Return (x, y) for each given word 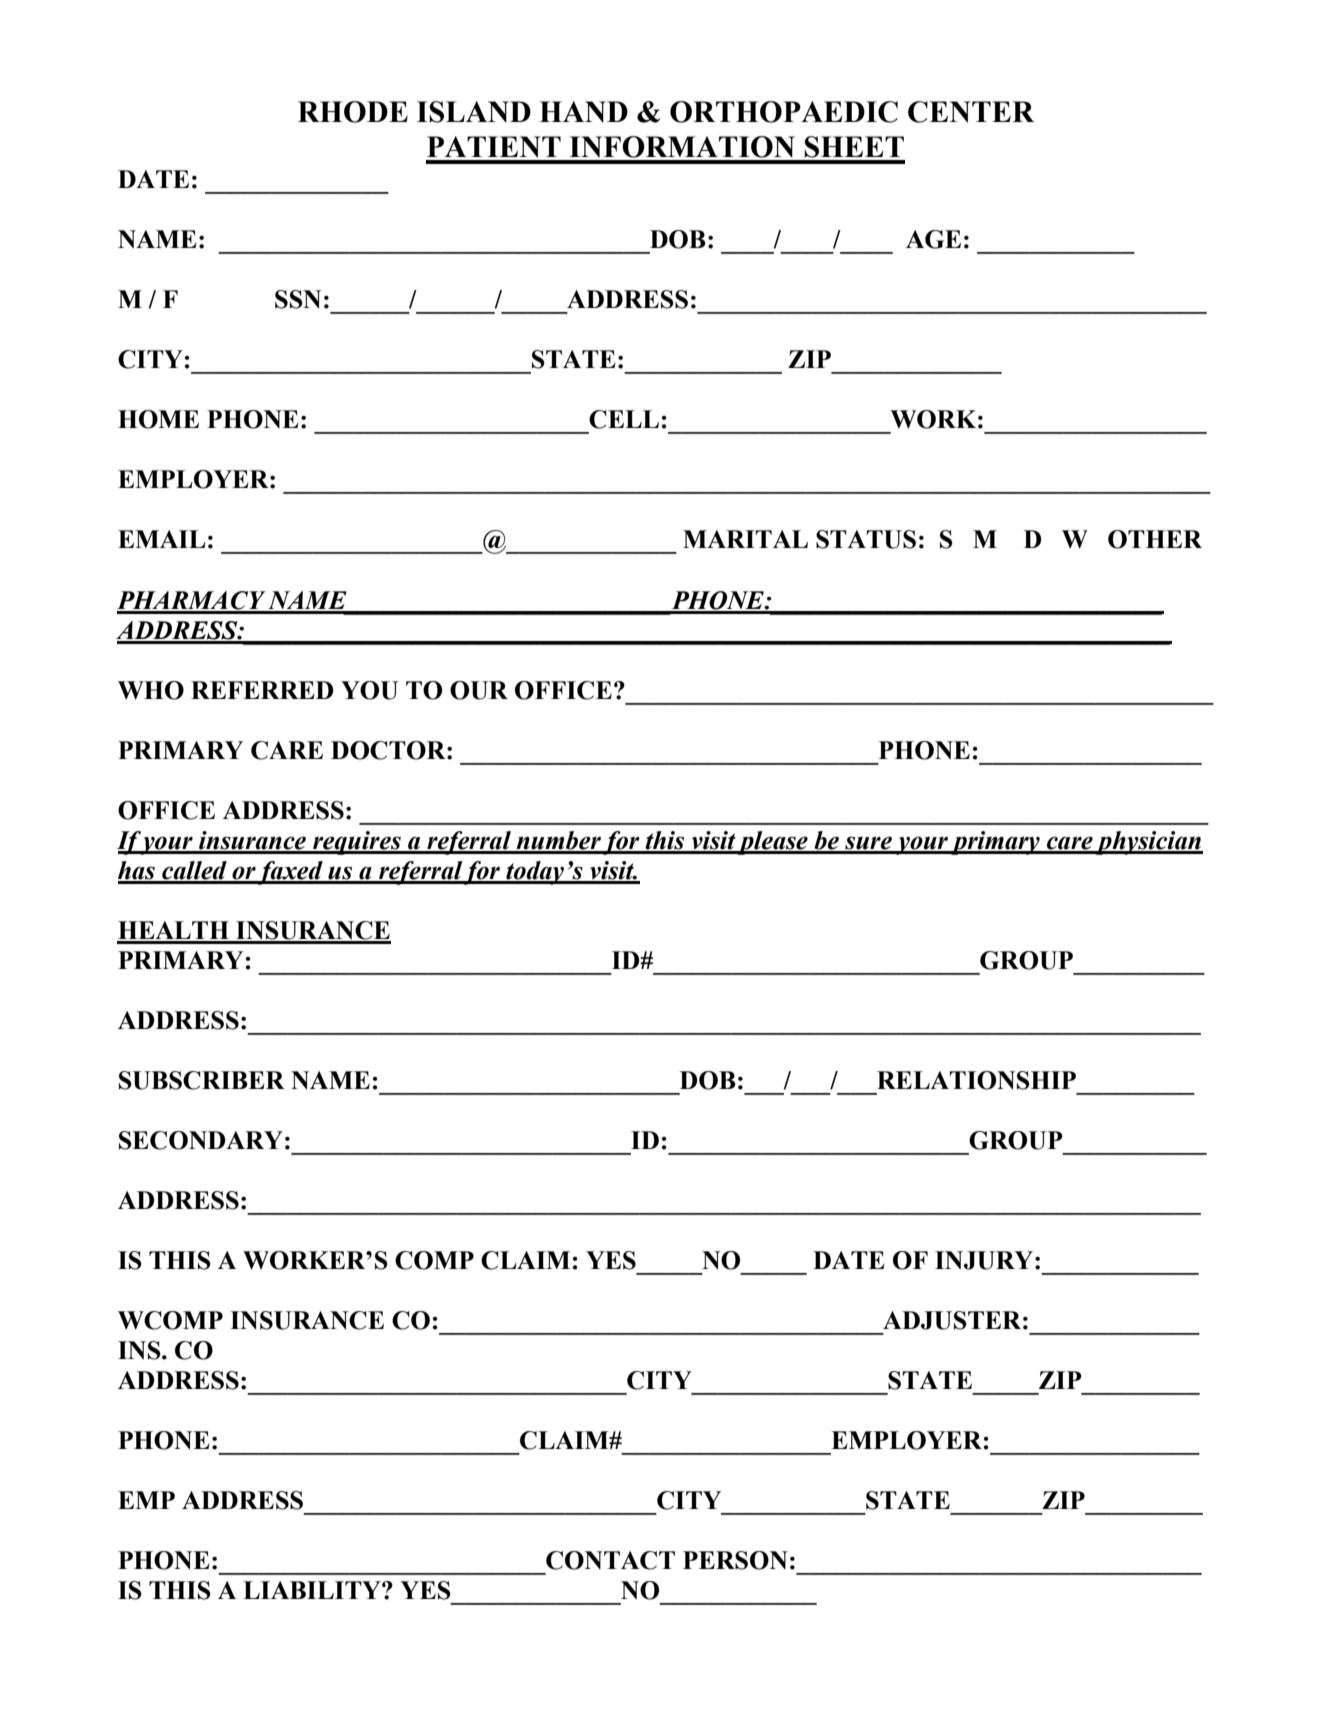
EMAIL (162, 539)
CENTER (971, 112)
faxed (290, 873)
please (773, 843)
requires (357, 843)
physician (1148, 843)
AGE (933, 239)
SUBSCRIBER (202, 1080)
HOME (158, 419)
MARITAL (745, 539)
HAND (583, 112)
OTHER (1155, 539)
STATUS (866, 539)
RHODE (353, 112)
